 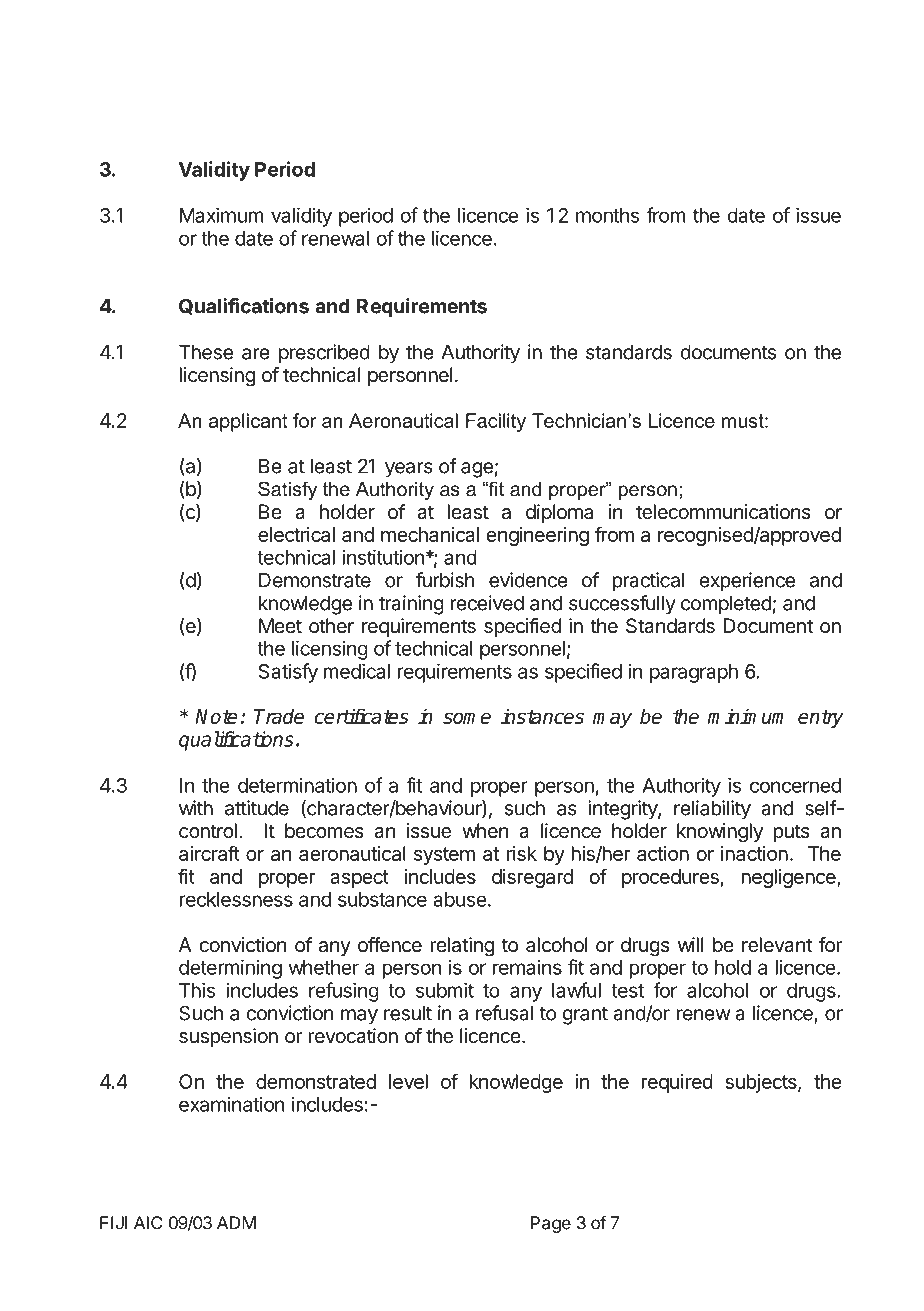 I want to click on Facility, so click(x=496, y=422).
